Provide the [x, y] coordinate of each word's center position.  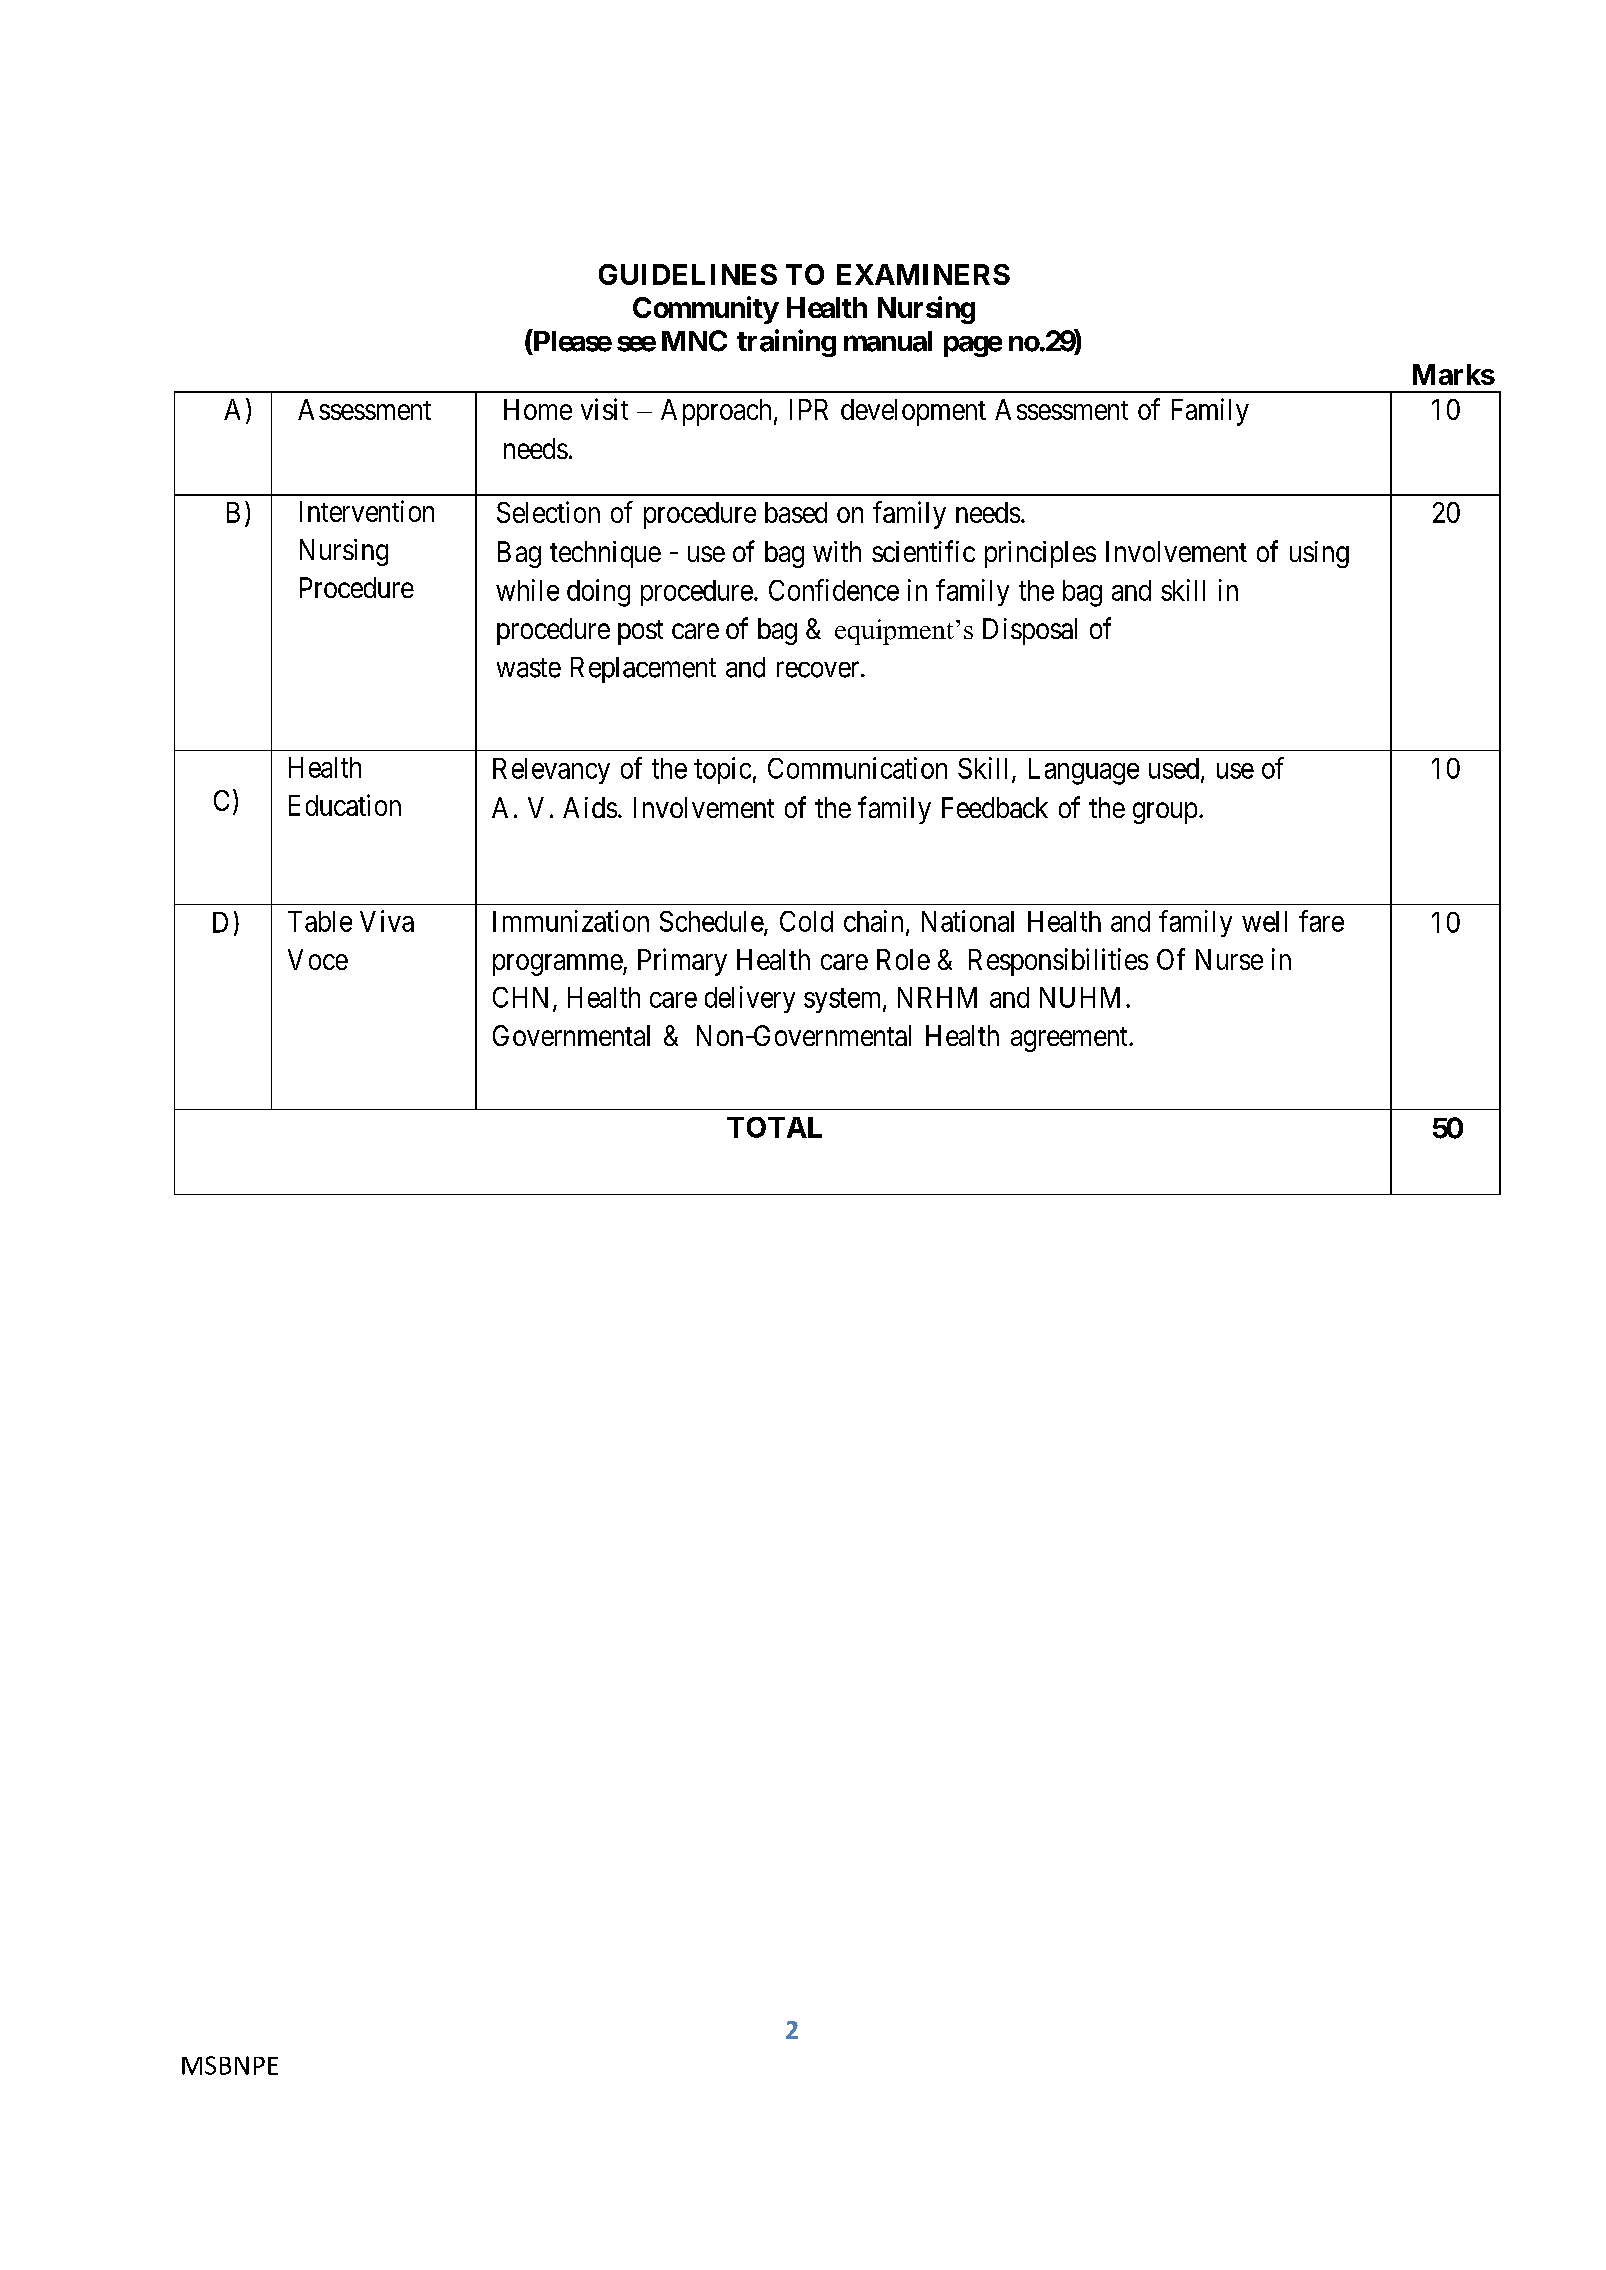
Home [538, 409]
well [1264, 921]
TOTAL [774, 1127]
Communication [857, 768]
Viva [387, 921]
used [1174, 768]
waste [529, 668]
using [1319, 554]
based [796, 512]
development [913, 412]
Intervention [367, 511]
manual [888, 341]
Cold [806, 921]
